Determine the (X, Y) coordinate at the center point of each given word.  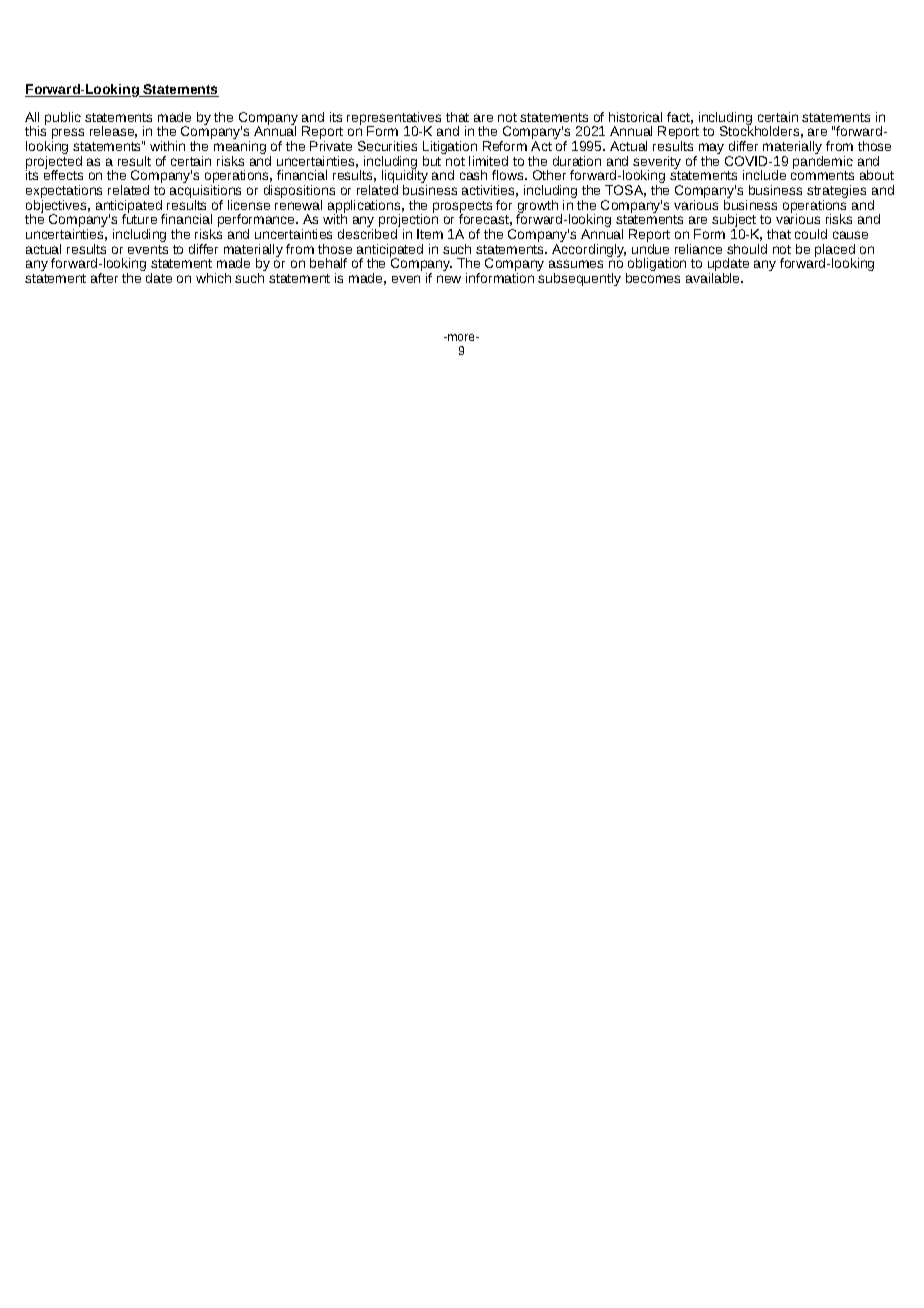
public (63, 118)
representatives (394, 119)
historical (635, 117)
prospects (462, 208)
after (104, 278)
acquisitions (205, 193)
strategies (836, 193)
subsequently (579, 279)
